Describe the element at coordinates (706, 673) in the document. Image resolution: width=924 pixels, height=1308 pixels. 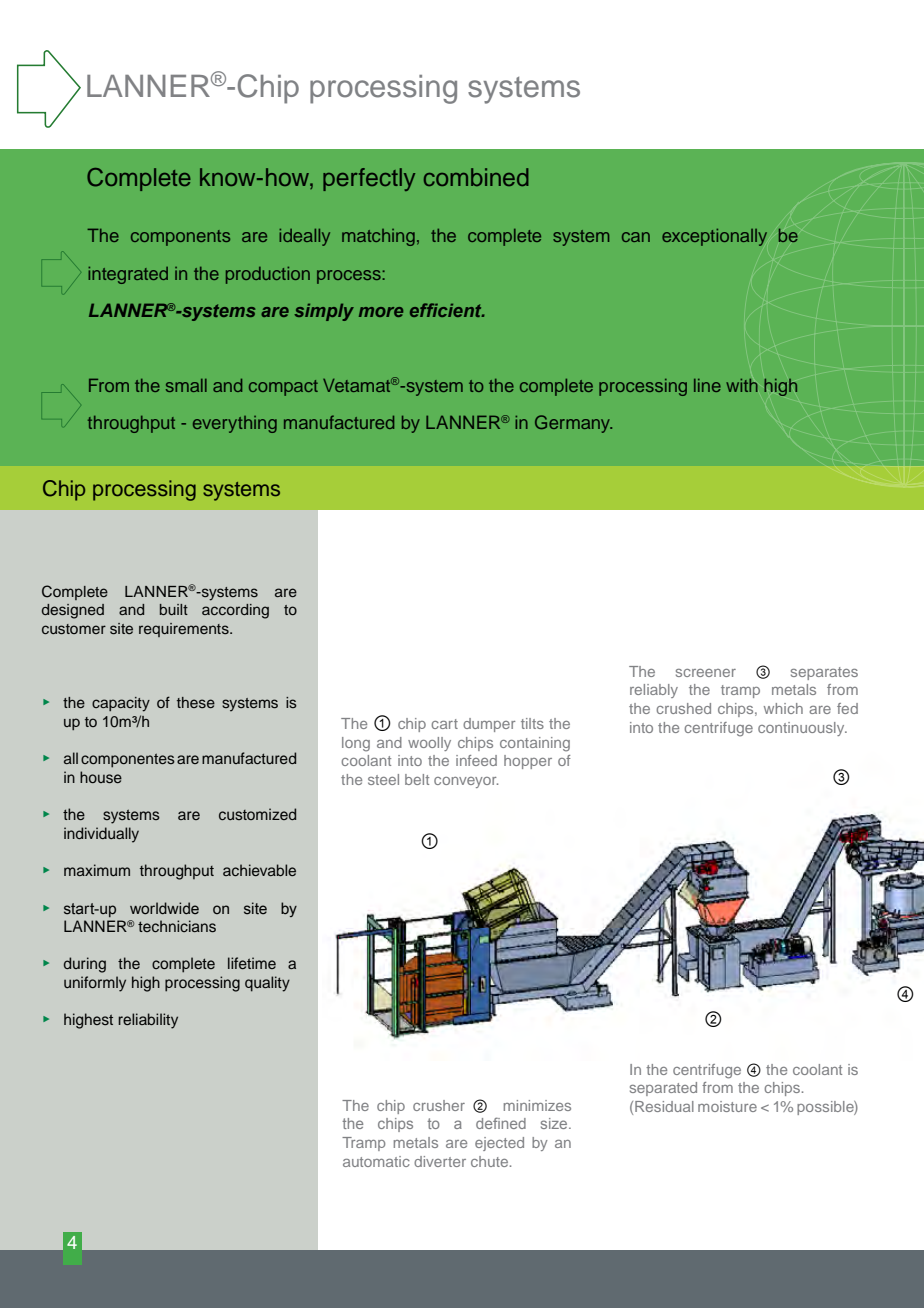
I see `screener` at that location.
